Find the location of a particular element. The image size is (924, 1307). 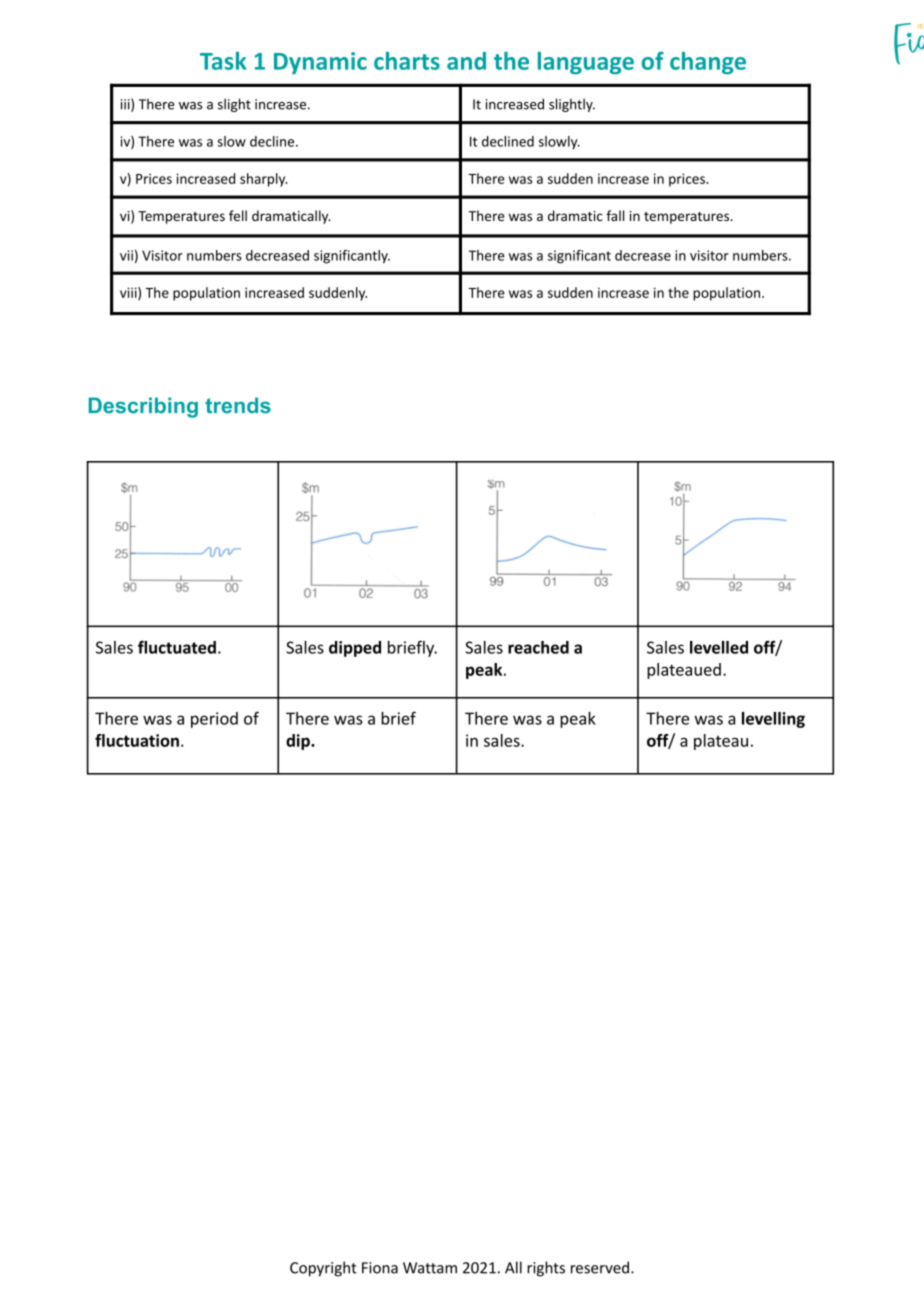

levelled is located at coordinates (719, 647).
